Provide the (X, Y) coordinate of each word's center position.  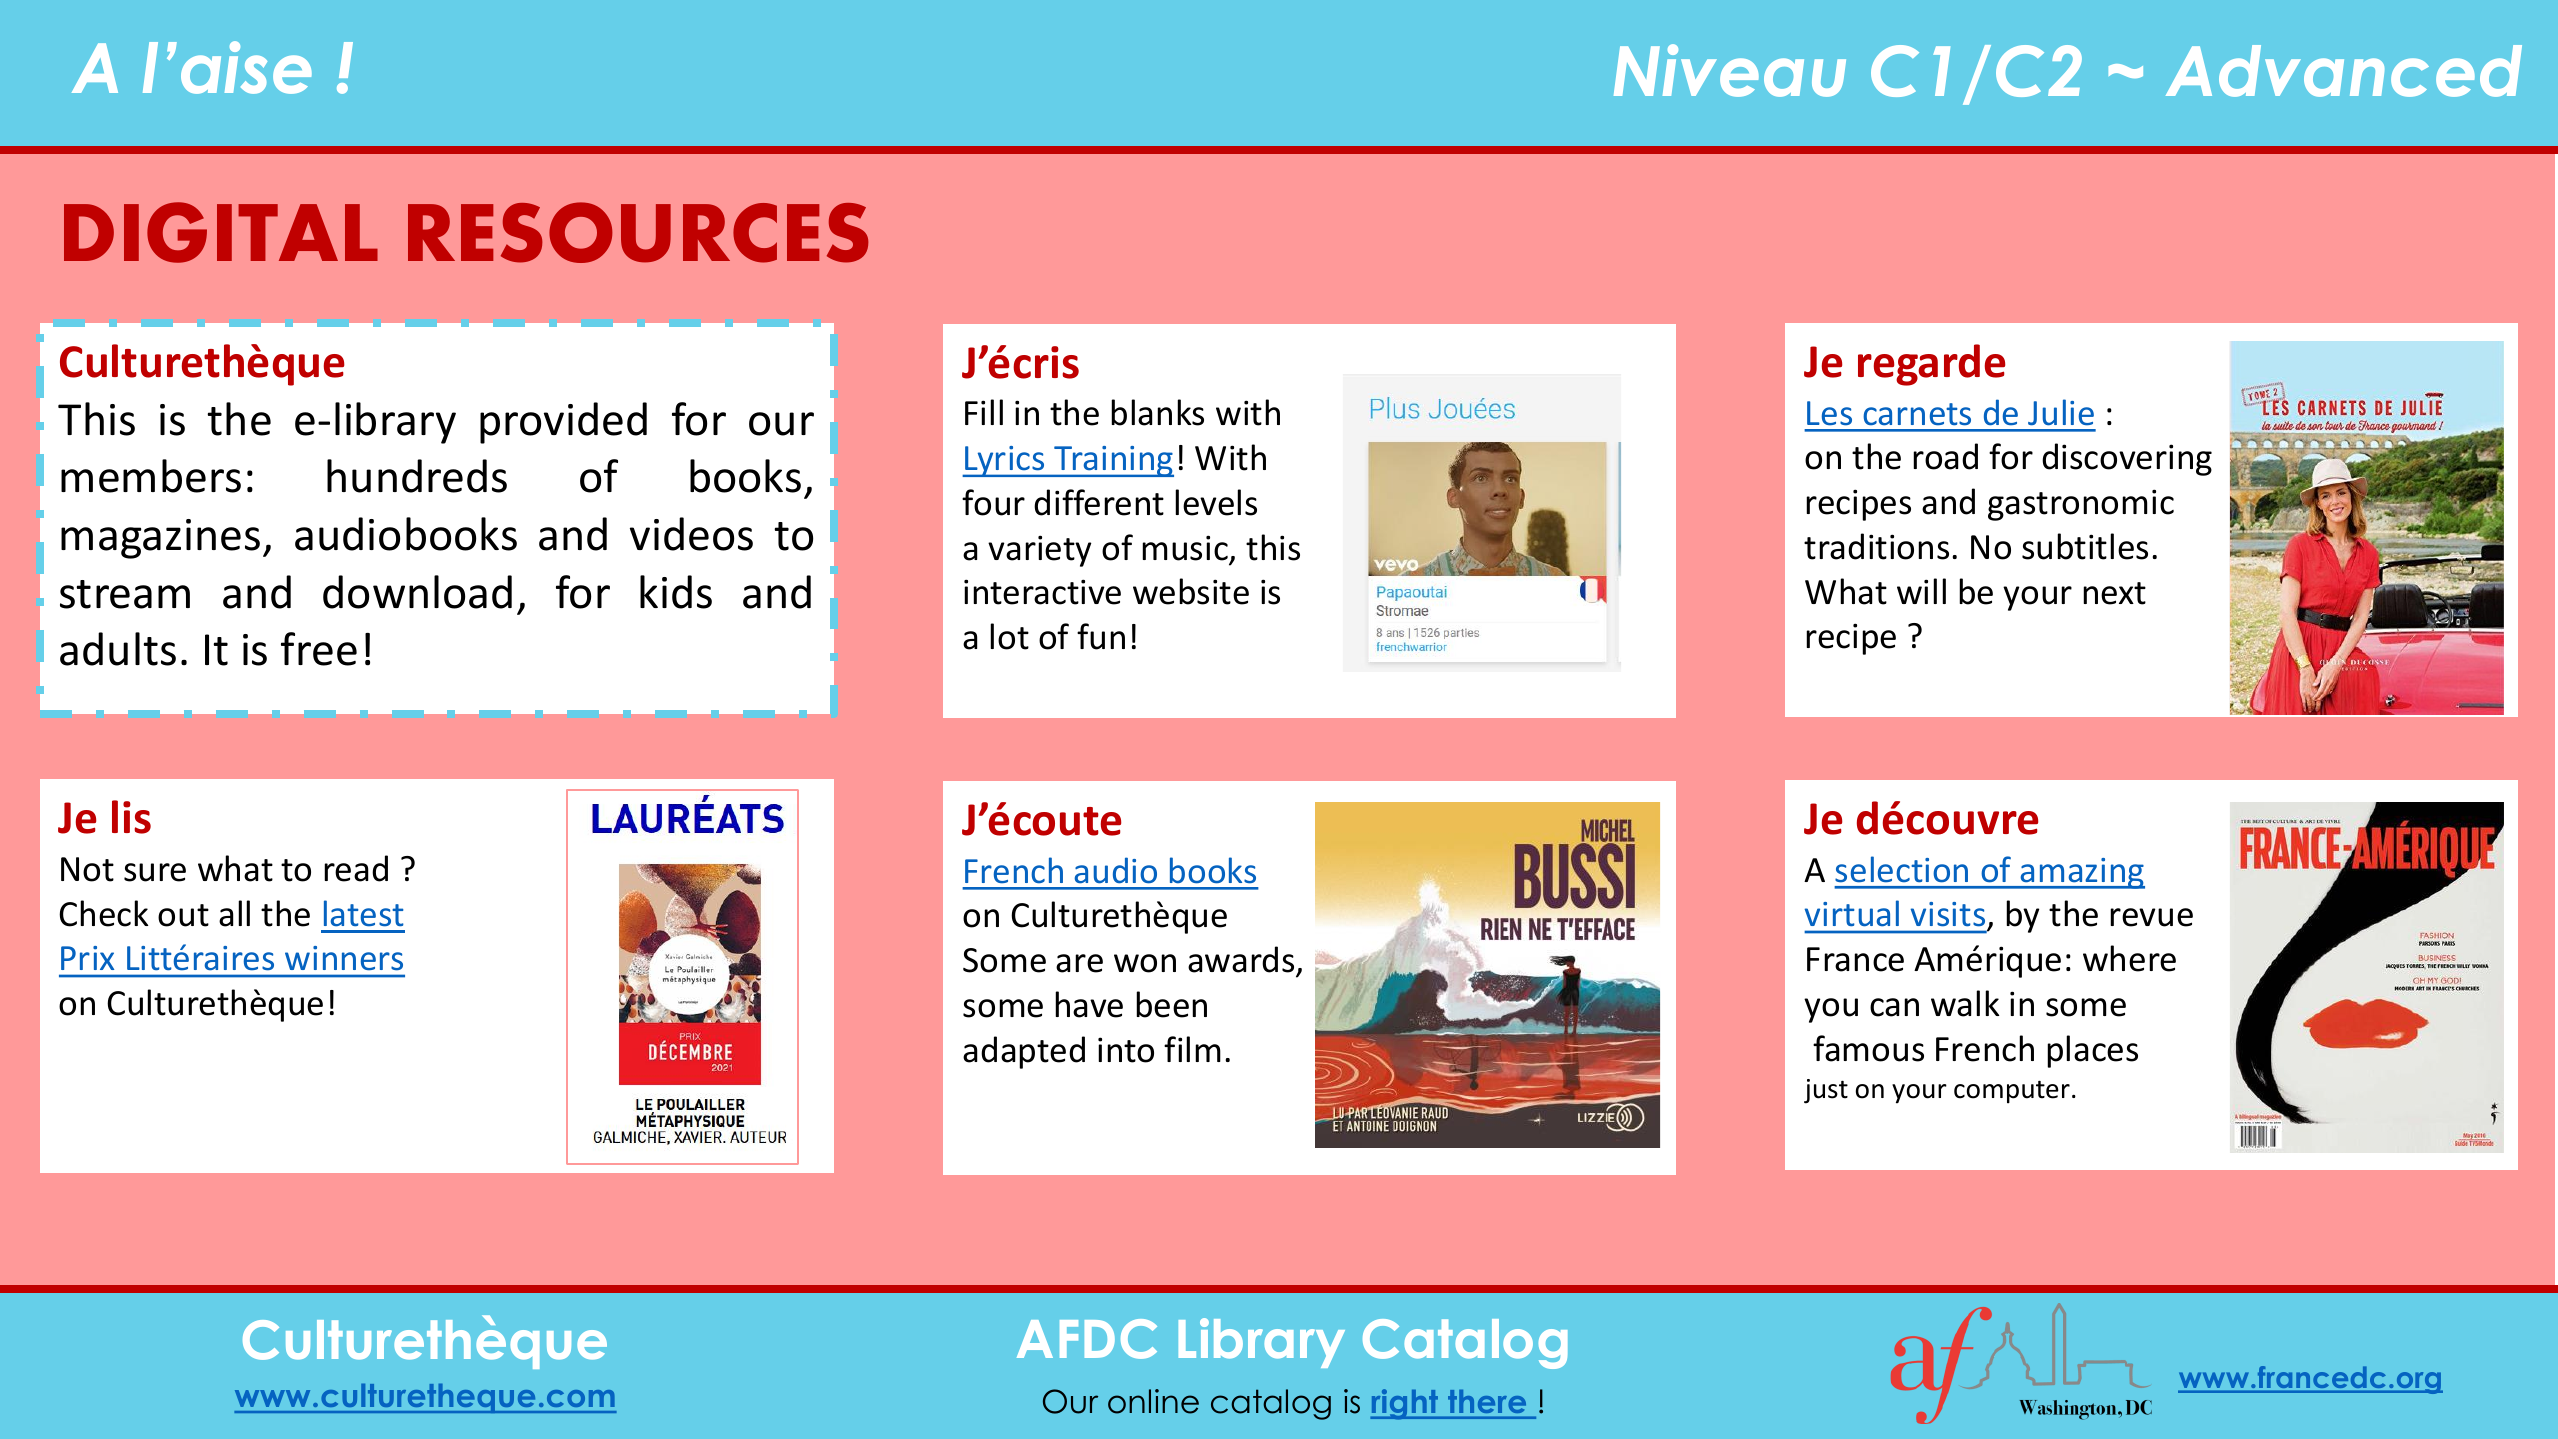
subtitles (2085, 546)
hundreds (417, 476)
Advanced (2344, 71)
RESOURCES (638, 232)
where (2129, 958)
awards (1241, 959)
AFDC (1087, 1339)
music (1185, 548)
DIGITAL (221, 232)
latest (364, 913)
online (1153, 1401)
